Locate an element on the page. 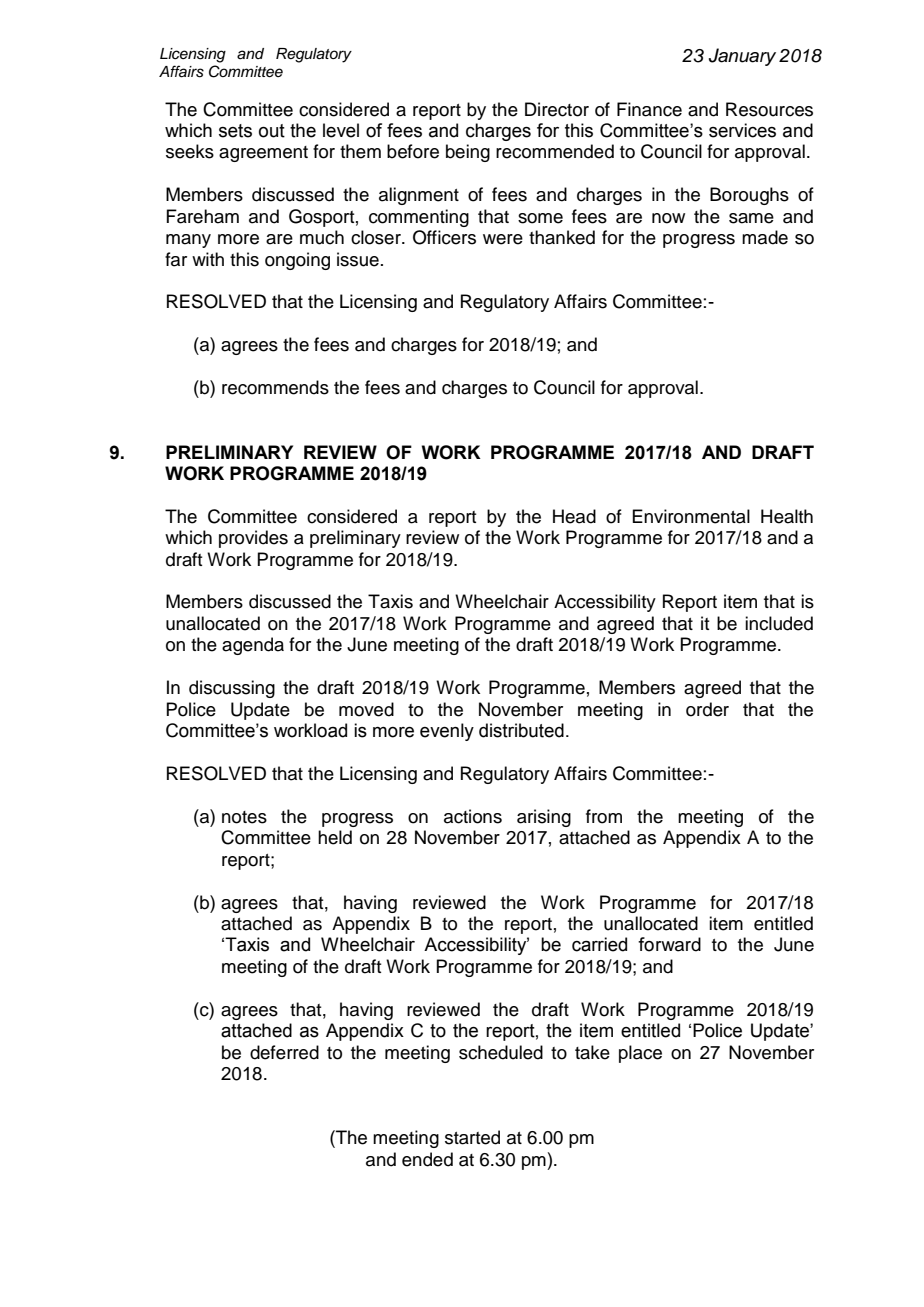  agenda is located at coordinates (253, 646).
